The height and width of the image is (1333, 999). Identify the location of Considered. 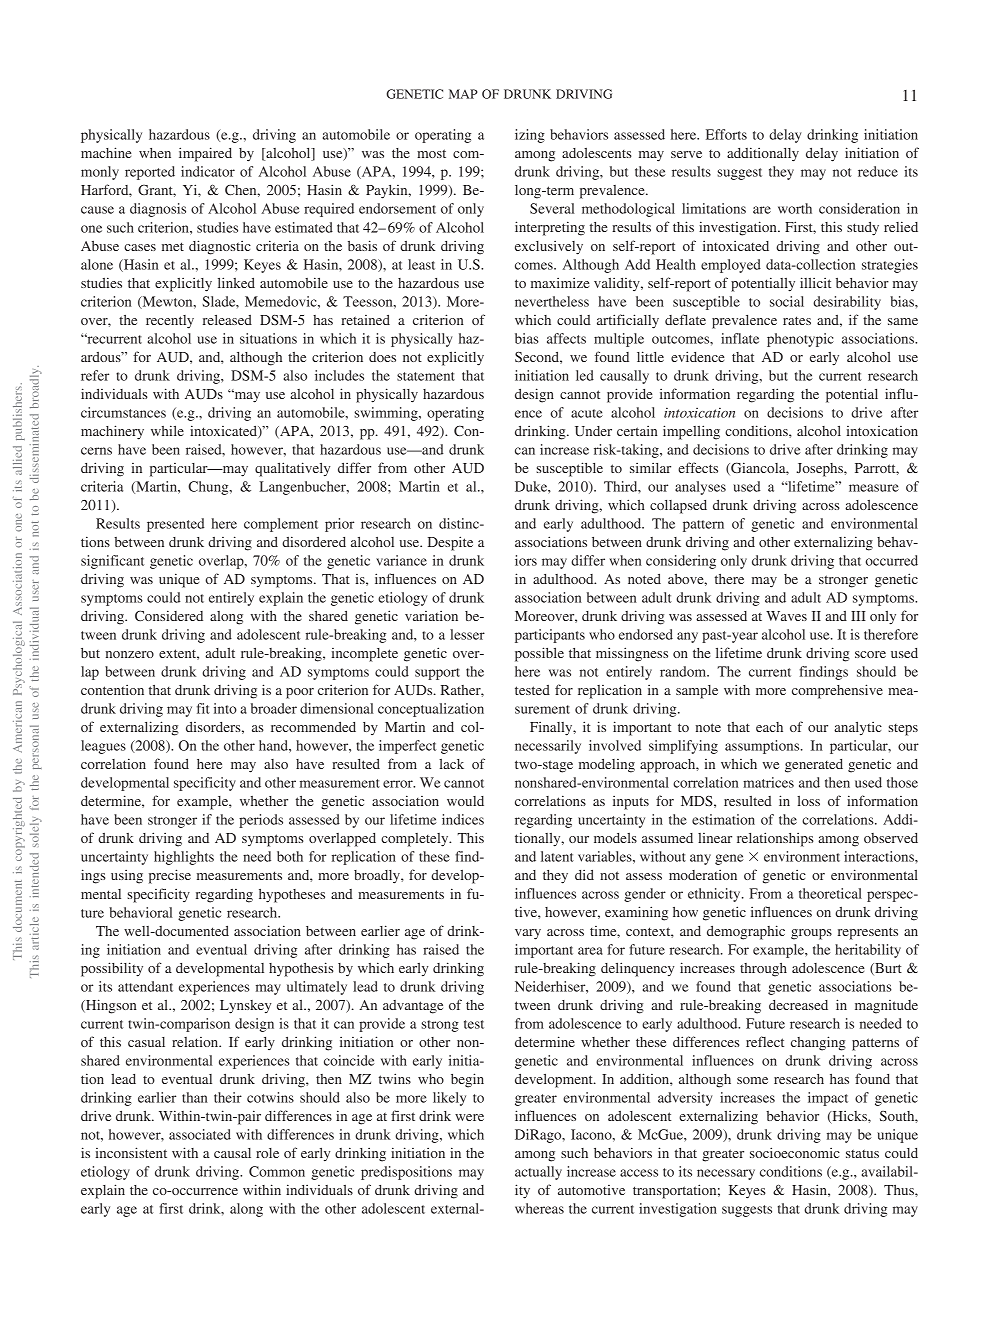
(169, 615).
